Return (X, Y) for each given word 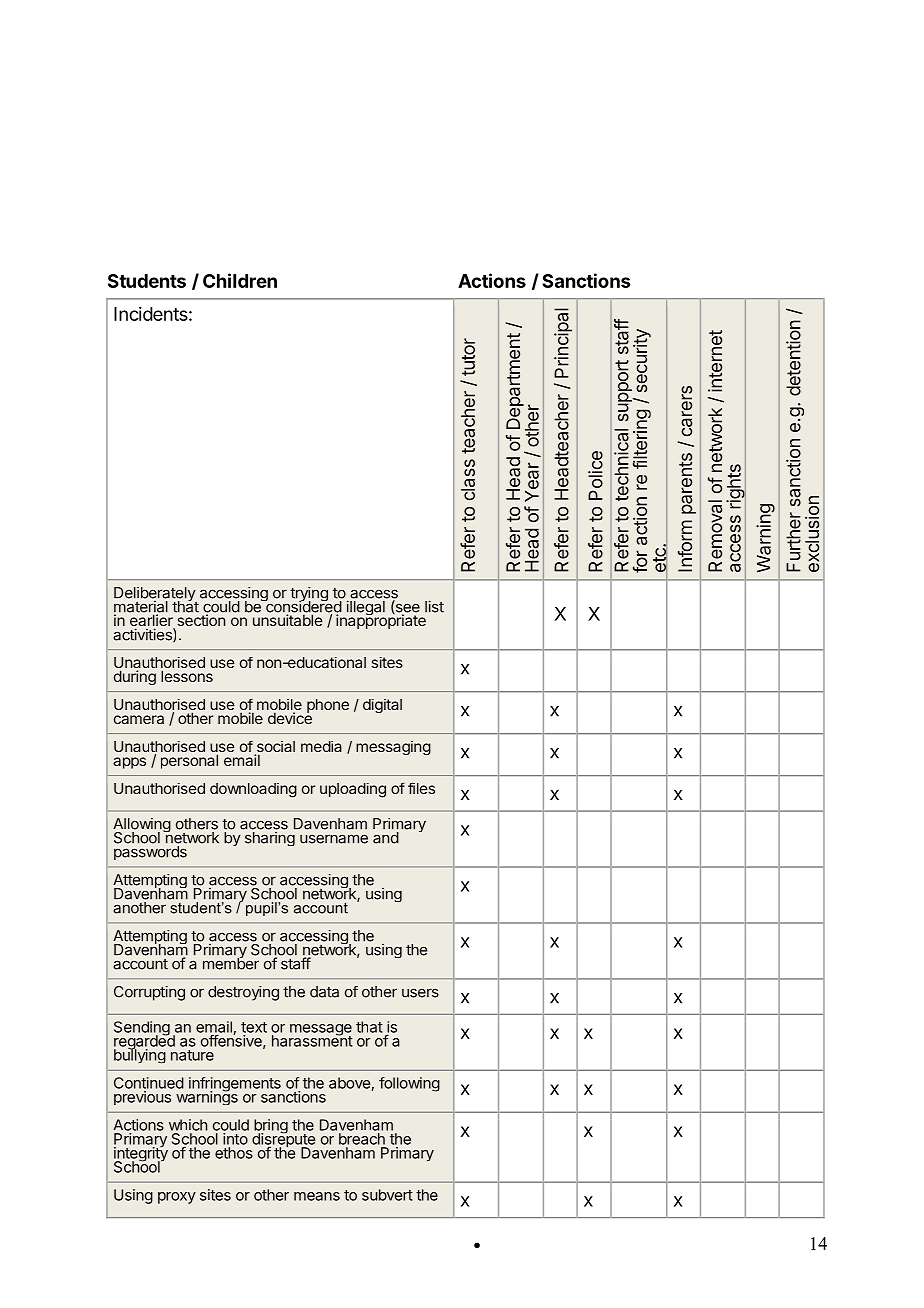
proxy (177, 1198)
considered (303, 607)
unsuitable (288, 620)
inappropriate (381, 621)
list (434, 606)
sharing (270, 838)
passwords (150, 853)
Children (240, 280)
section (201, 620)
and (386, 838)
